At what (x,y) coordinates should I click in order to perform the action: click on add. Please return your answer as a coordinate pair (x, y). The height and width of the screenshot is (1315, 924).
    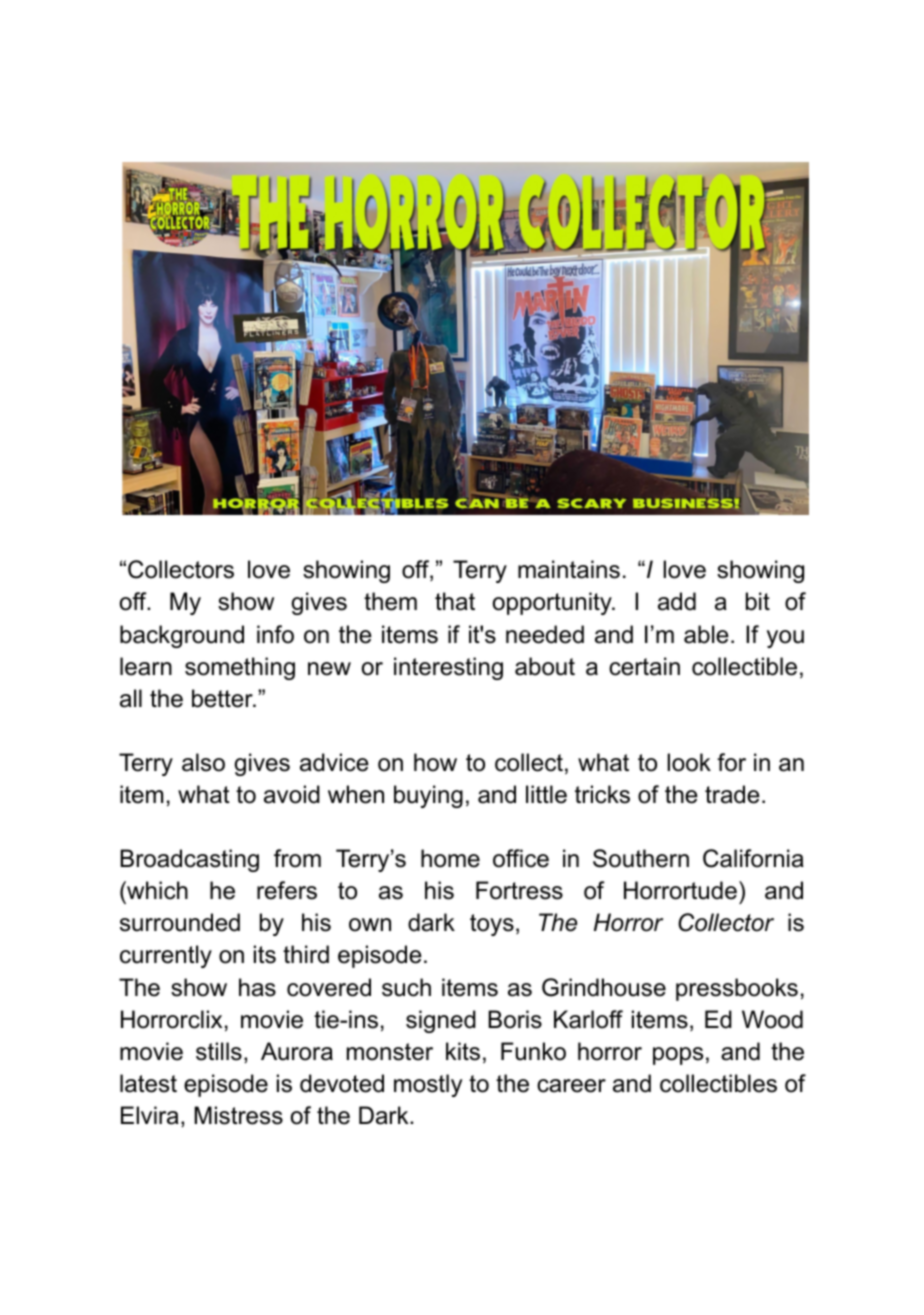
    Looking at the image, I should click on (677, 601).
